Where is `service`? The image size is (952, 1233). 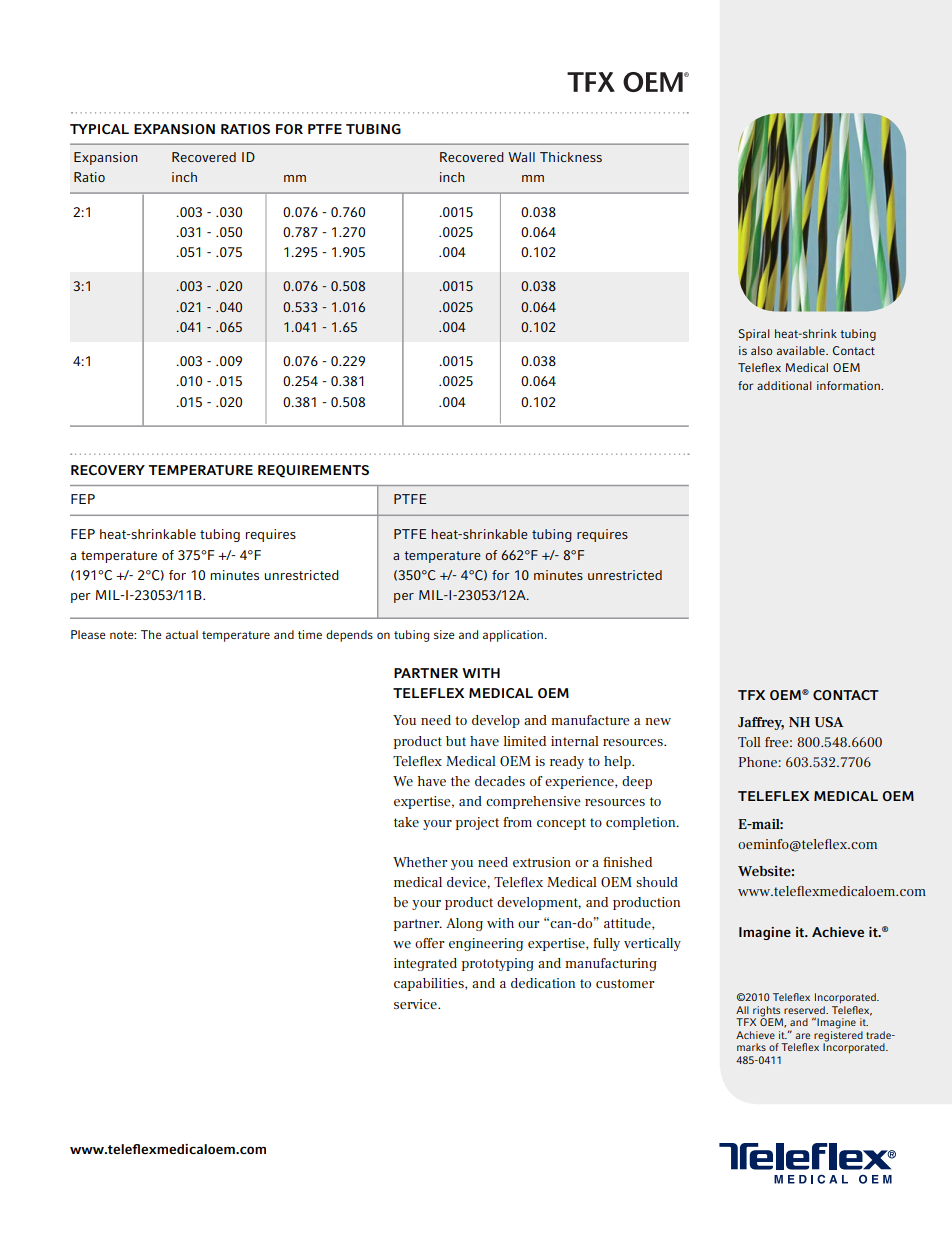 service is located at coordinates (416, 1004).
